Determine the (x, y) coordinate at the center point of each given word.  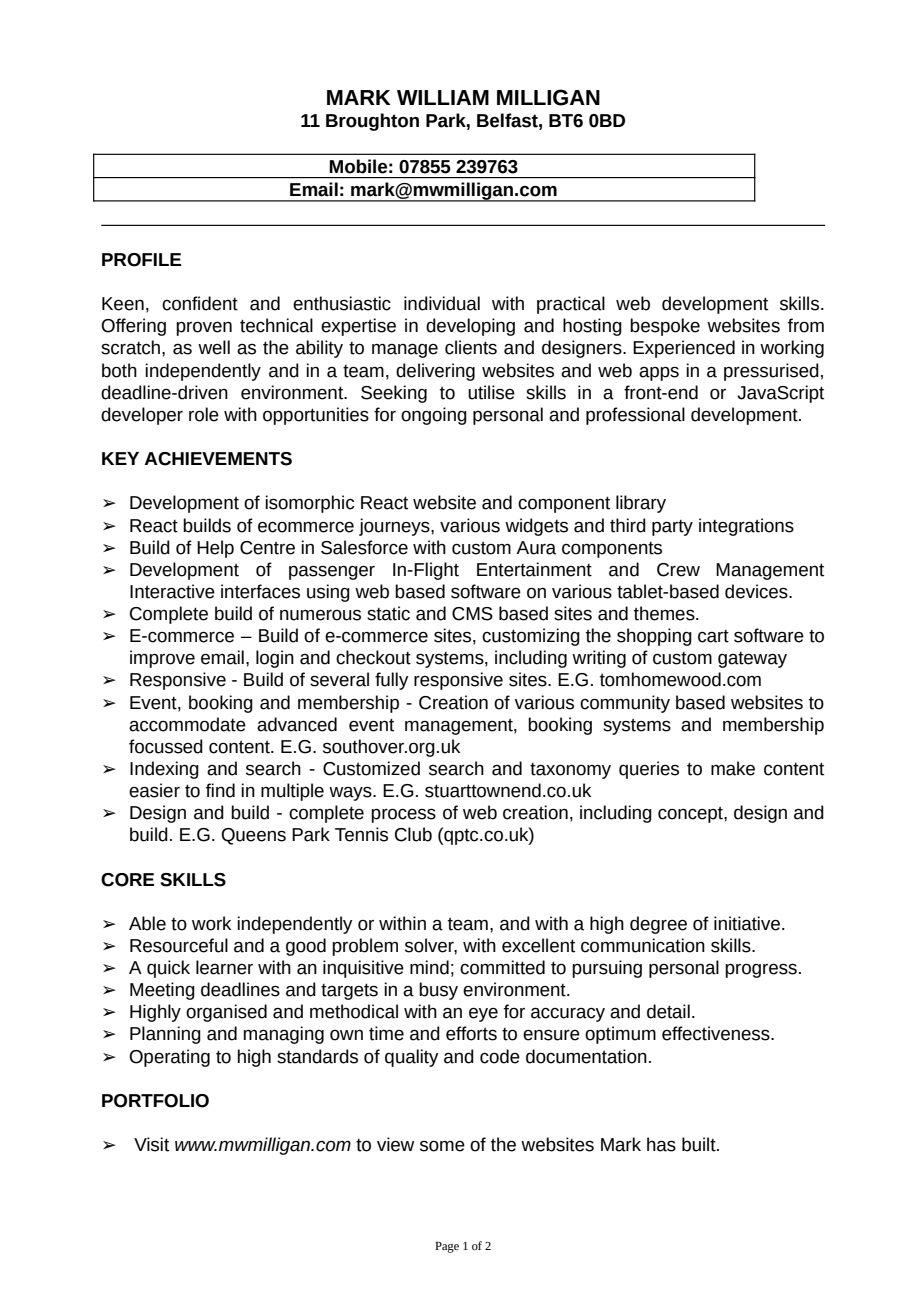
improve (162, 659)
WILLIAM (443, 97)
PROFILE (141, 260)
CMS (472, 614)
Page (447, 1247)
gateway (752, 660)
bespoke (665, 327)
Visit (151, 1144)
